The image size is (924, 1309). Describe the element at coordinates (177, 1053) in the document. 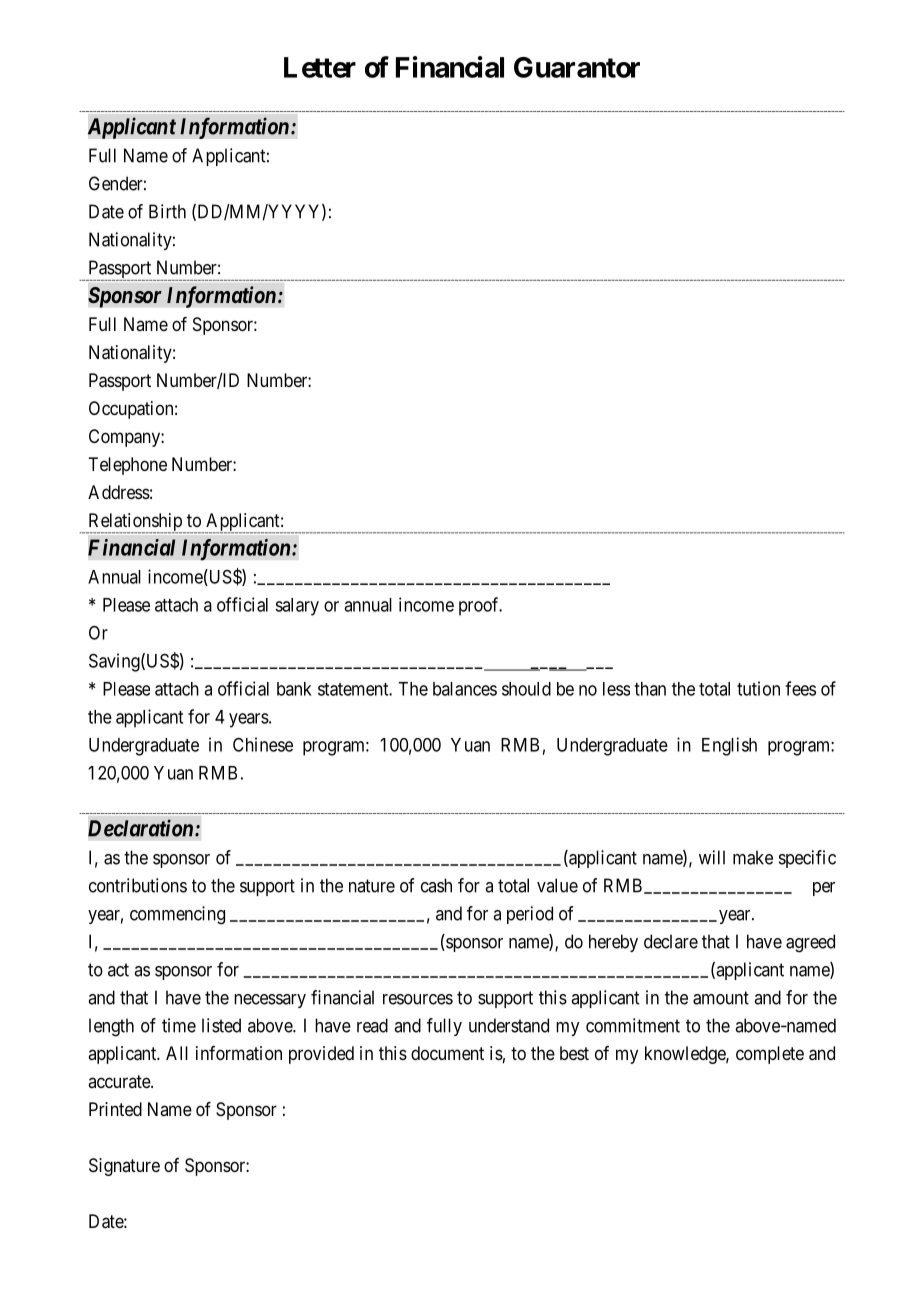

I see `All` at that location.
